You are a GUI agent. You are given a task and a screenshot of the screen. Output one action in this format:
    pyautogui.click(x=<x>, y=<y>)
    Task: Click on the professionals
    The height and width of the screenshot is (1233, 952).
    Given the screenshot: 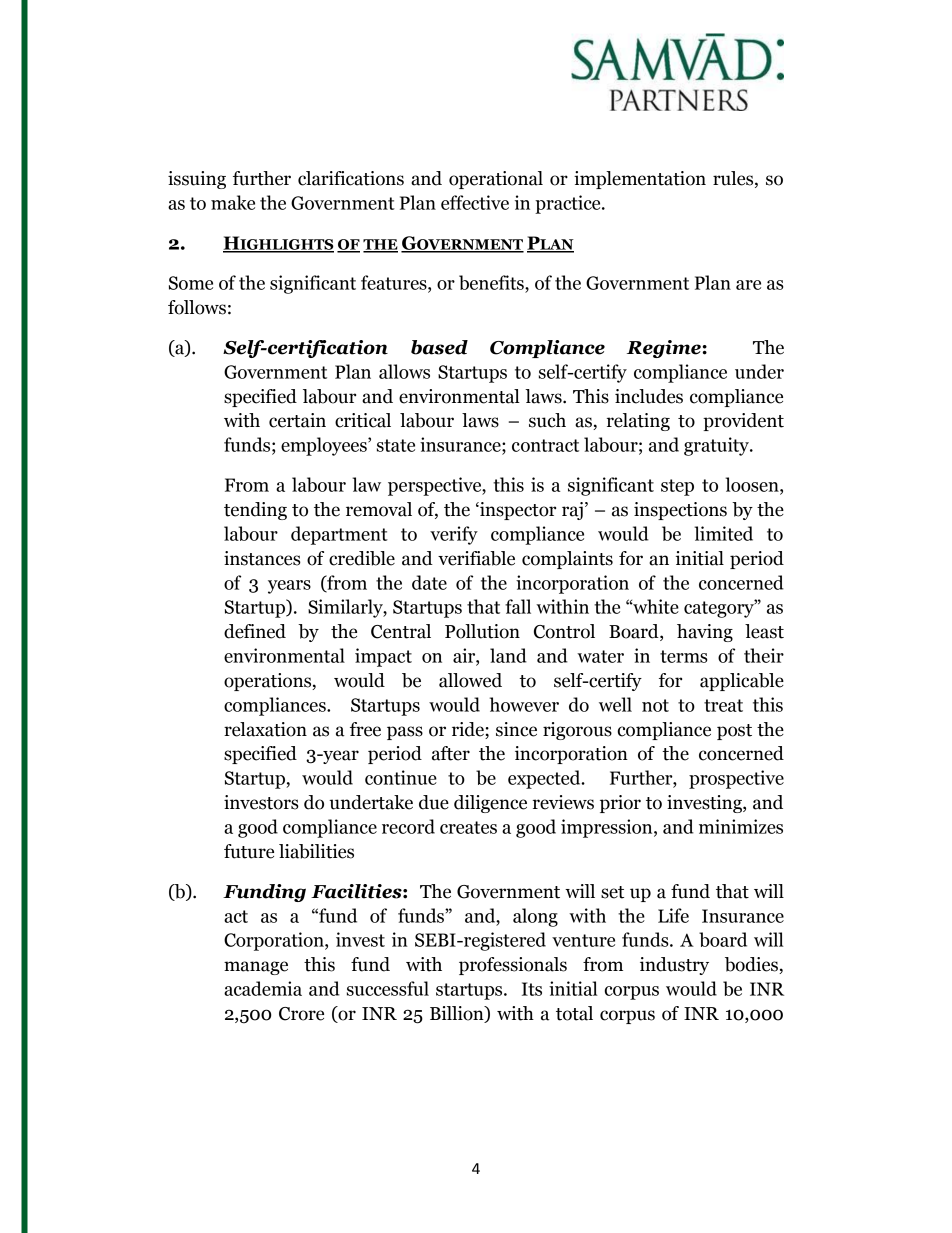 What is the action you would take?
    pyautogui.click(x=513, y=966)
